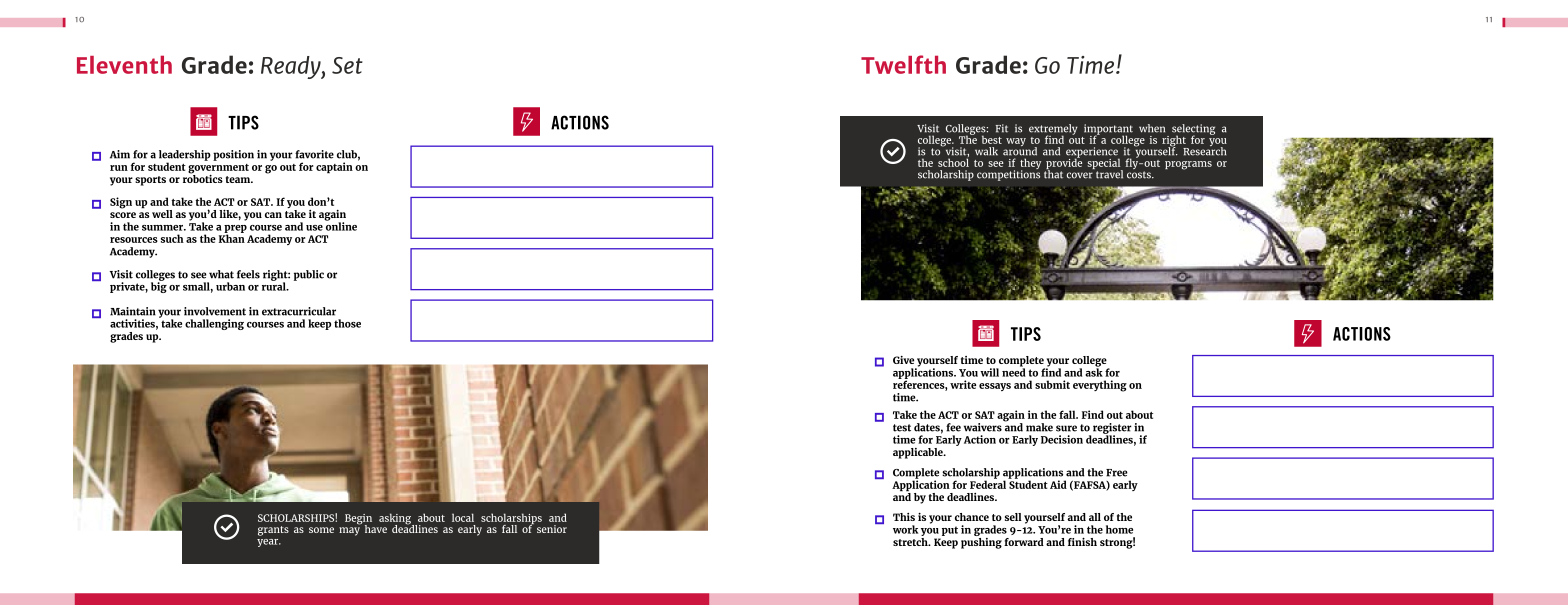  What do you see at coordinates (903, 360) in the image?
I see `Give` at bounding box center [903, 360].
